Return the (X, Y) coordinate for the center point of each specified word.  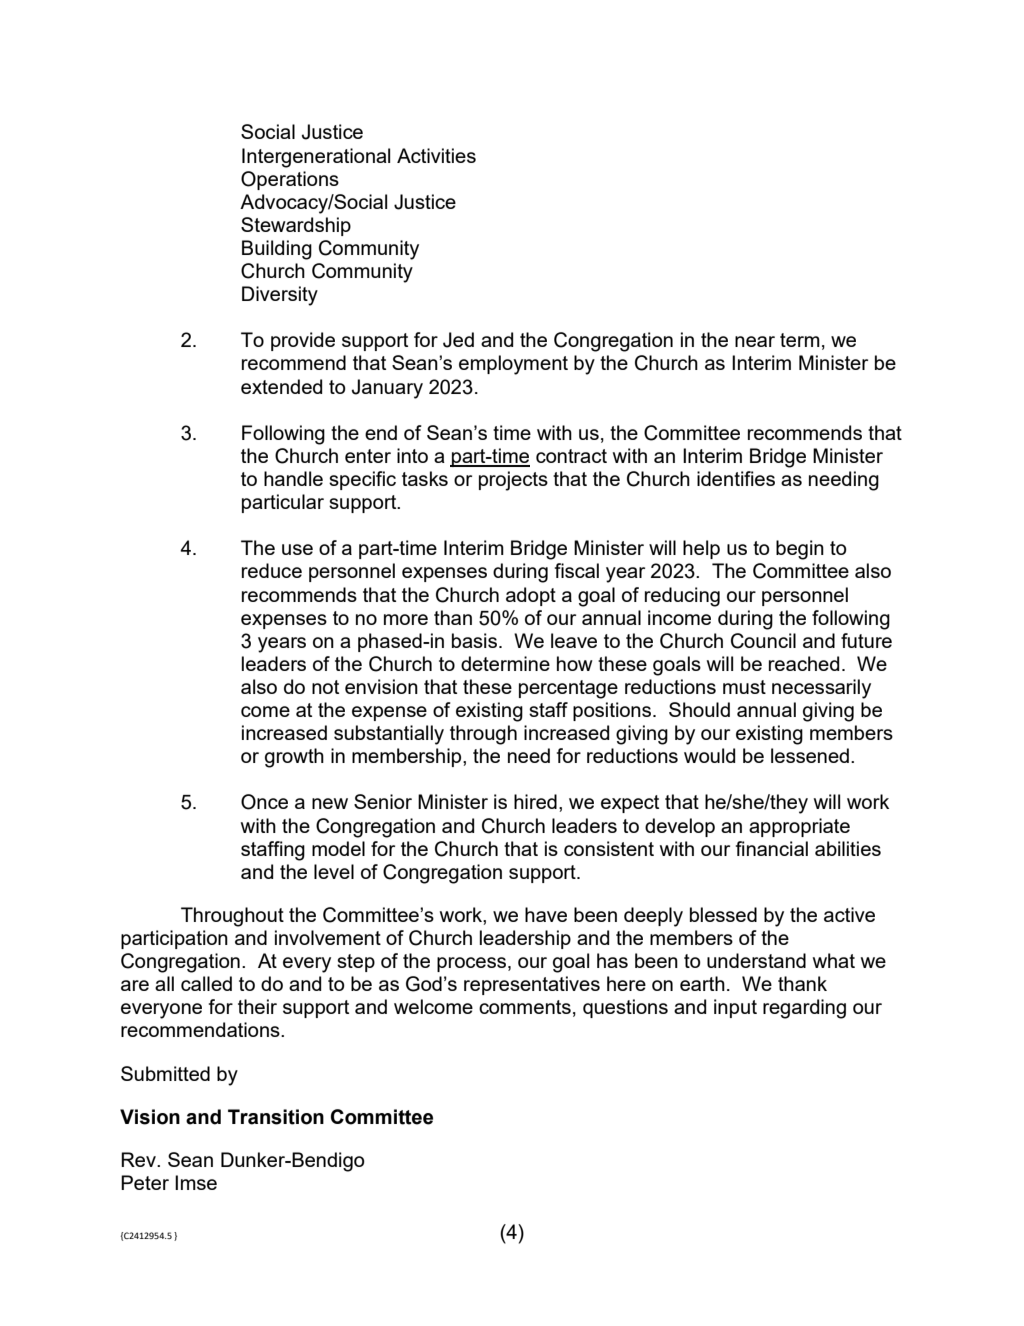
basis (474, 640)
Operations (290, 180)
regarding (804, 1009)
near (755, 341)
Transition (276, 1117)
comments (525, 1007)
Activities (436, 155)
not (325, 687)
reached (804, 663)
